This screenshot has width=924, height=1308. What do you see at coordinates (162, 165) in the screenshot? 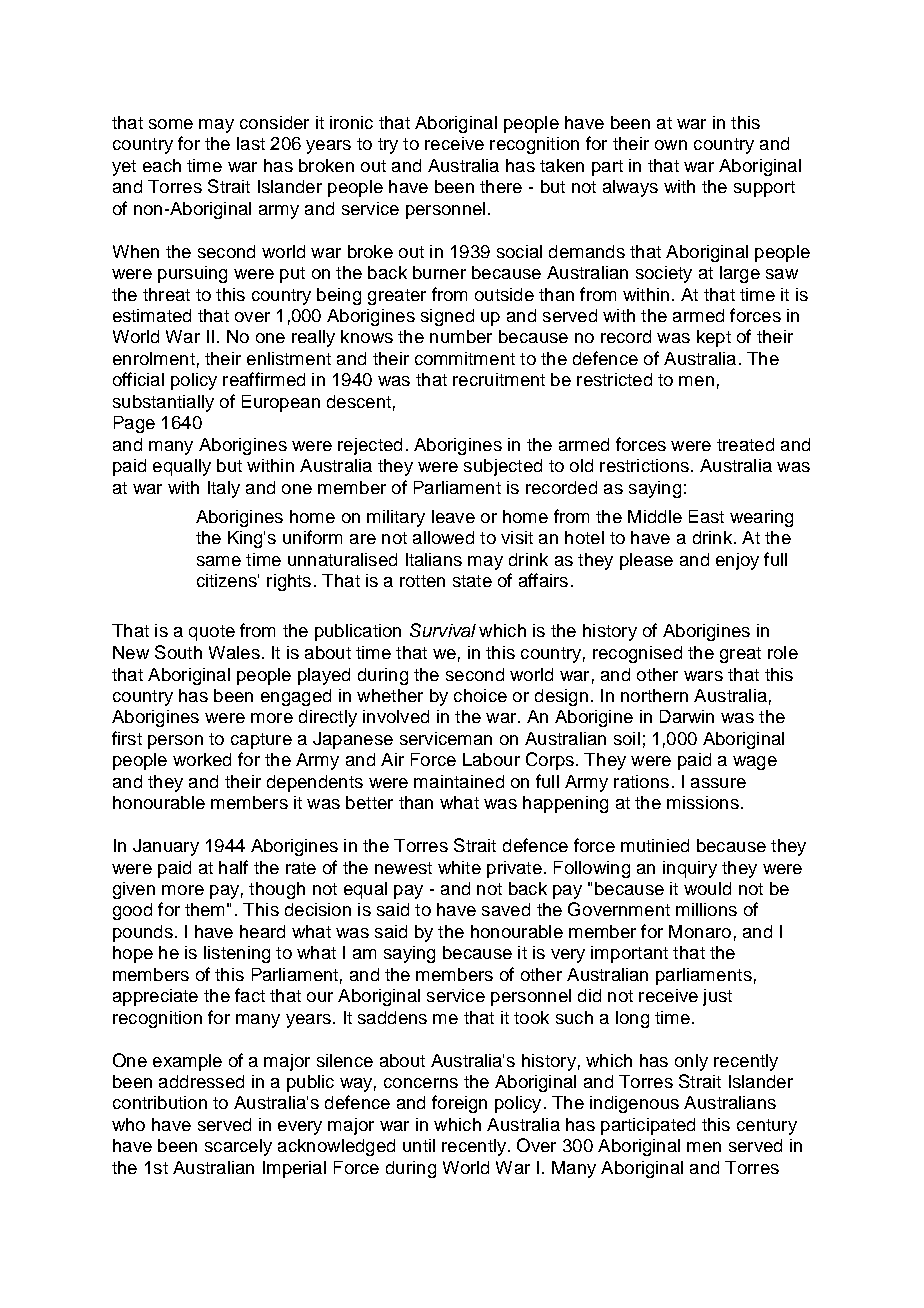
I see `each` at bounding box center [162, 165].
